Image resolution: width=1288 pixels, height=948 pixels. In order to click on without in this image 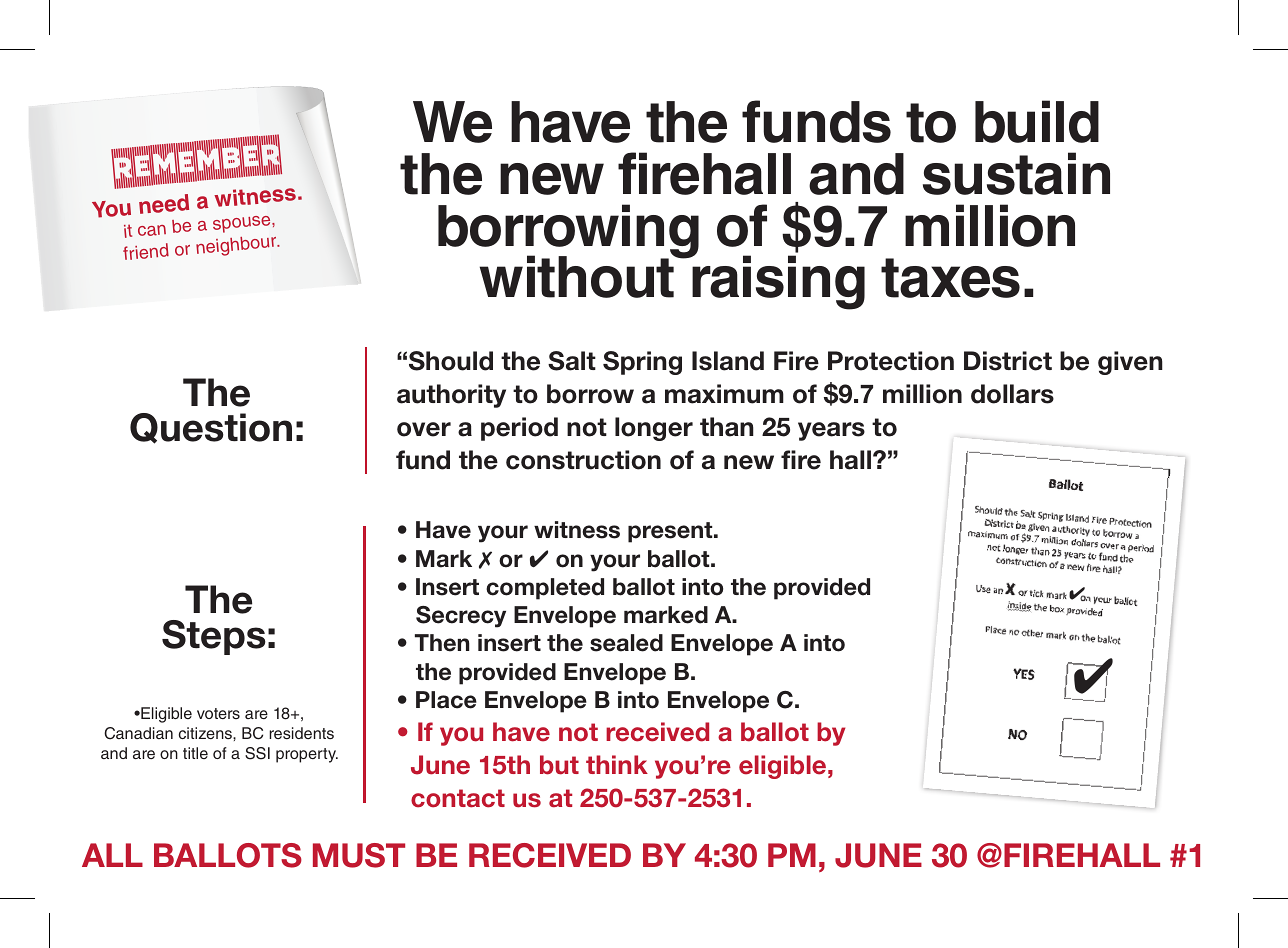, I will do `click(578, 276)`.
